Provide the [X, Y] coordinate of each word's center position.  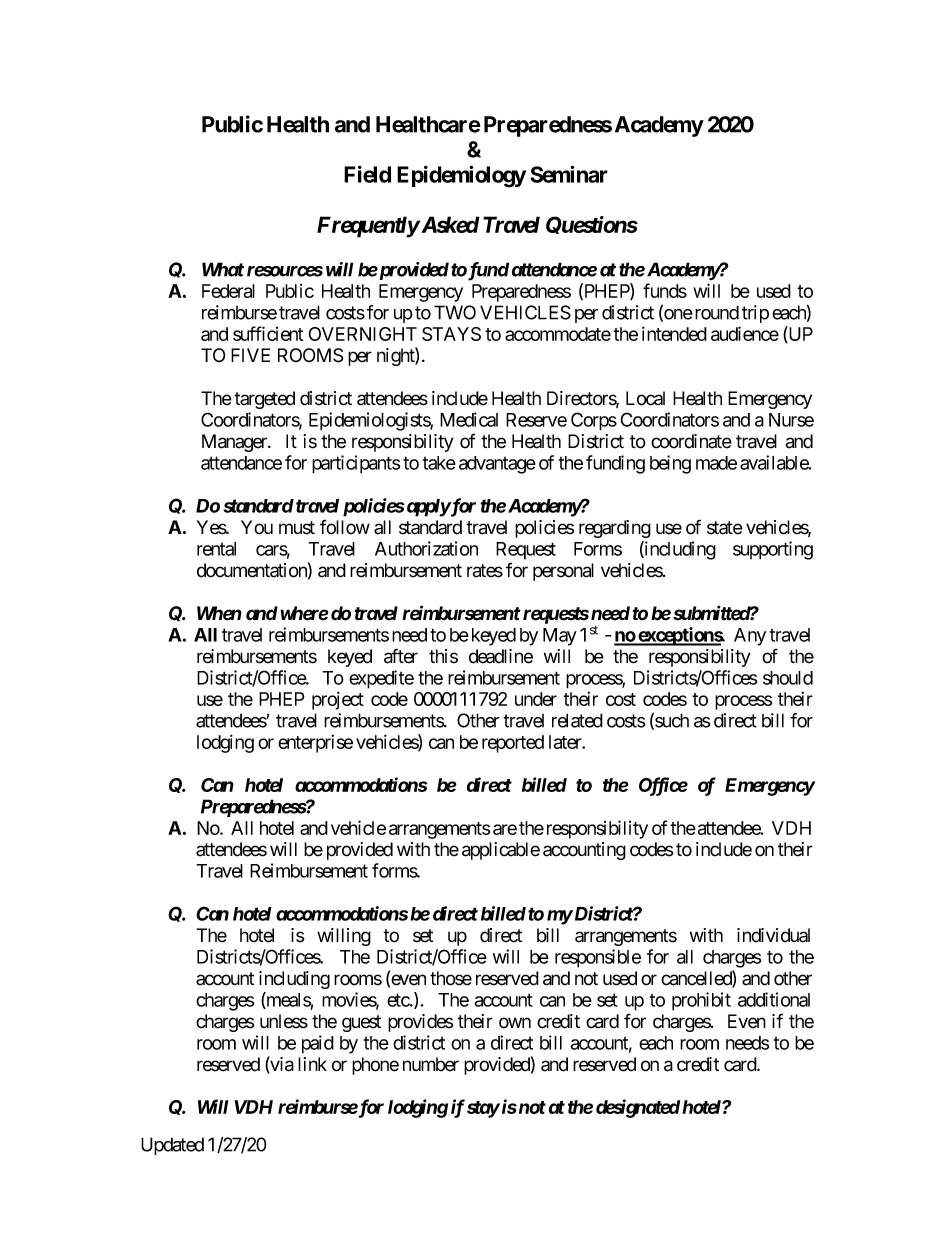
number [431, 1064]
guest [361, 1023]
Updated [172, 1146]
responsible [598, 958]
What [223, 269]
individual [773, 935]
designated [638, 1108]
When [219, 613]
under [536, 699]
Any [750, 637]
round [715, 312]
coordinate [691, 441]
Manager [235, 443]
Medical [469, 419]
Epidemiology [461, 176]
